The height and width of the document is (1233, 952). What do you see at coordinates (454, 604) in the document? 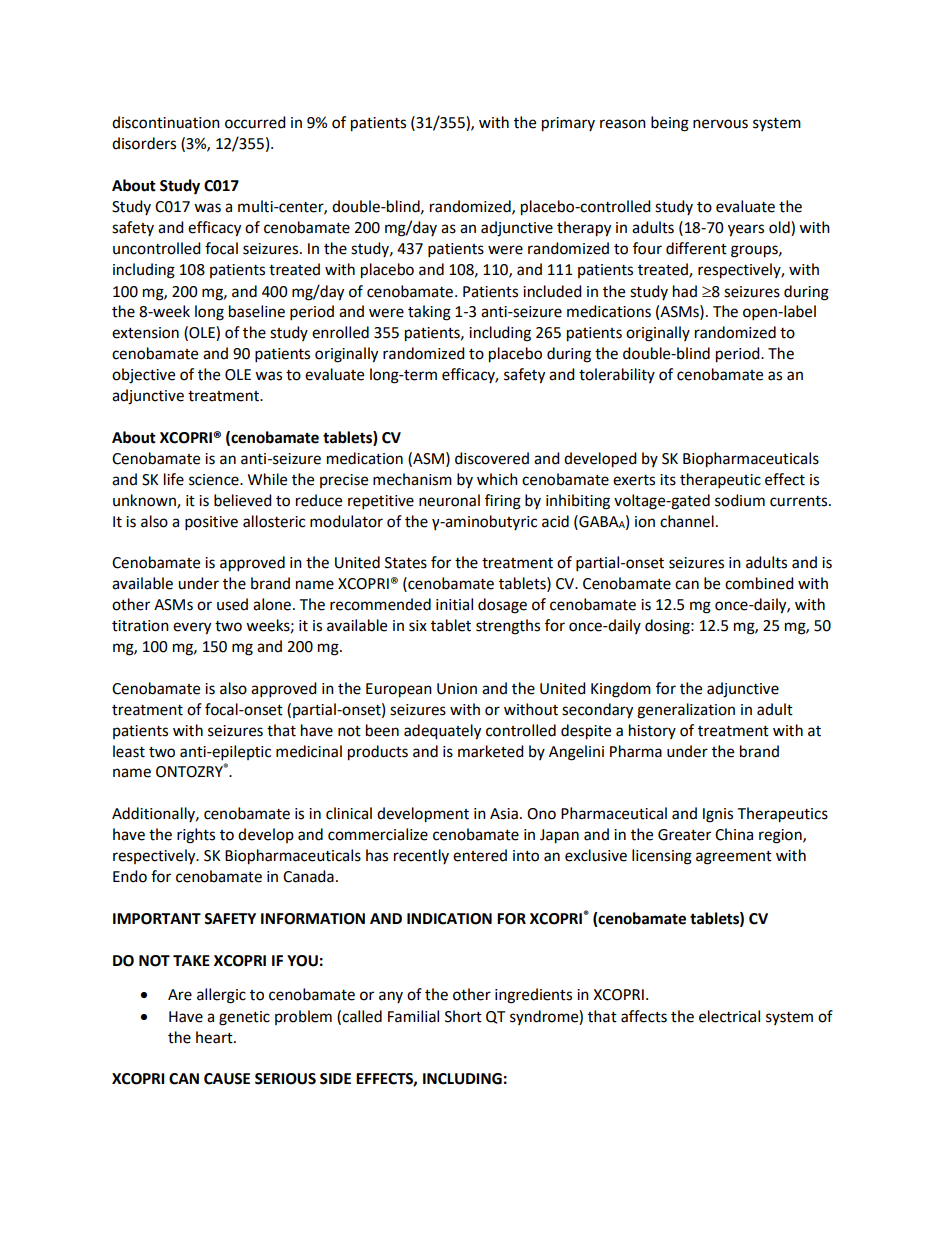
I see `initial` at bounding box center [454, 604].
